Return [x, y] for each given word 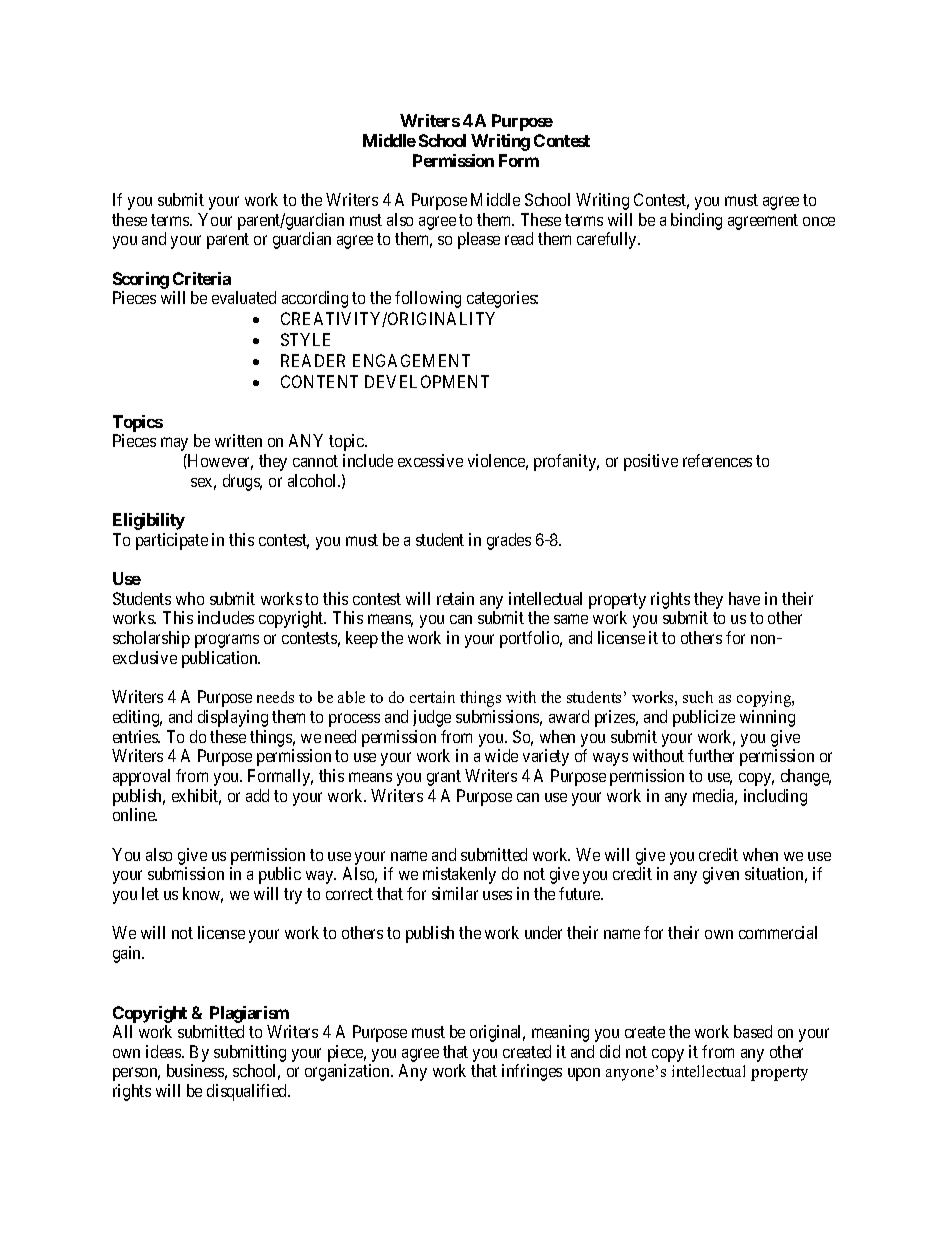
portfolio [531, 639]
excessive [430, 460]
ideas [164, 1051]
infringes [532, 1072]
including [775, 797]
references [717, 460]
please [479, 240]
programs [227, 641]
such [698, 697]
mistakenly [459, 875]
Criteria [202, 278]
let [150, 893]
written [238, 440]
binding [696, 221]
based [753, 1031]
